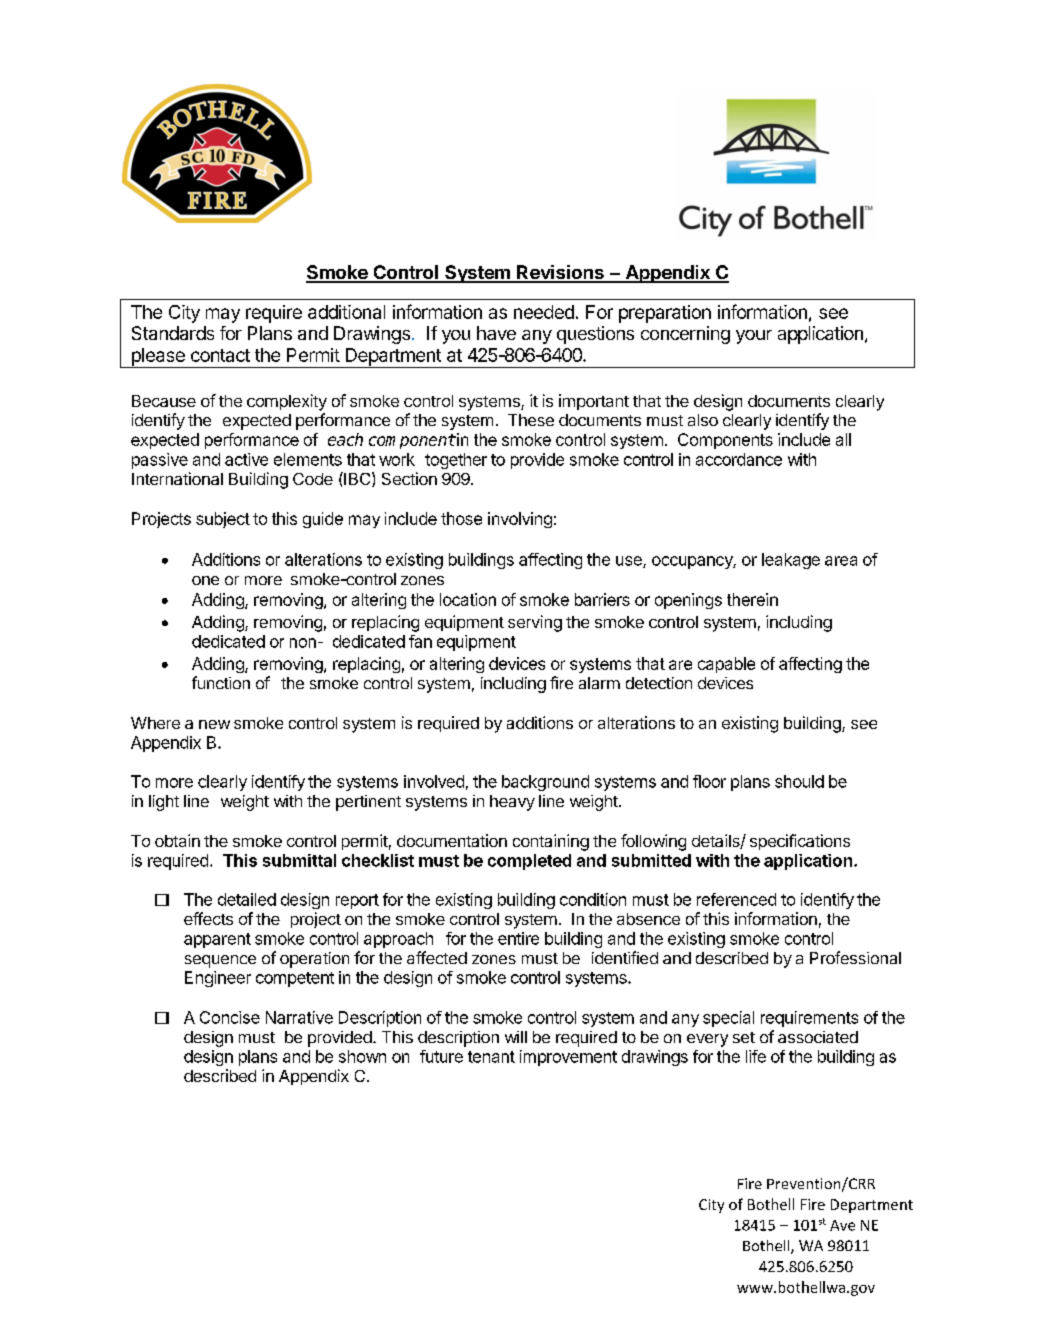 This page has width=1039, height=1344. I want to click on accordance, so click(739, 459).
